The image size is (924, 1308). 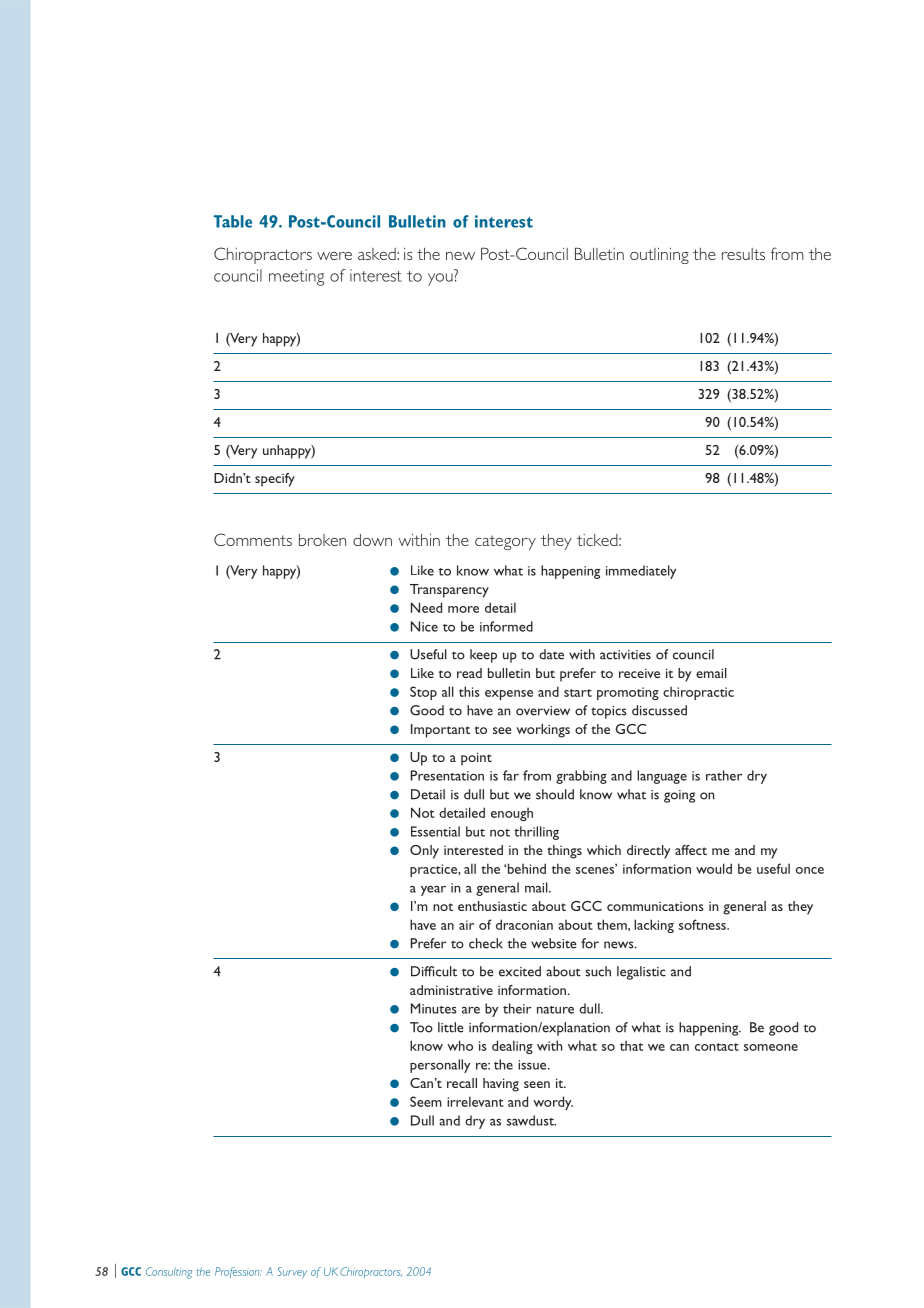 What do you see at coordinates (717, 1047) in the image?
I see `contact` at bounding box center [717, 1047].
